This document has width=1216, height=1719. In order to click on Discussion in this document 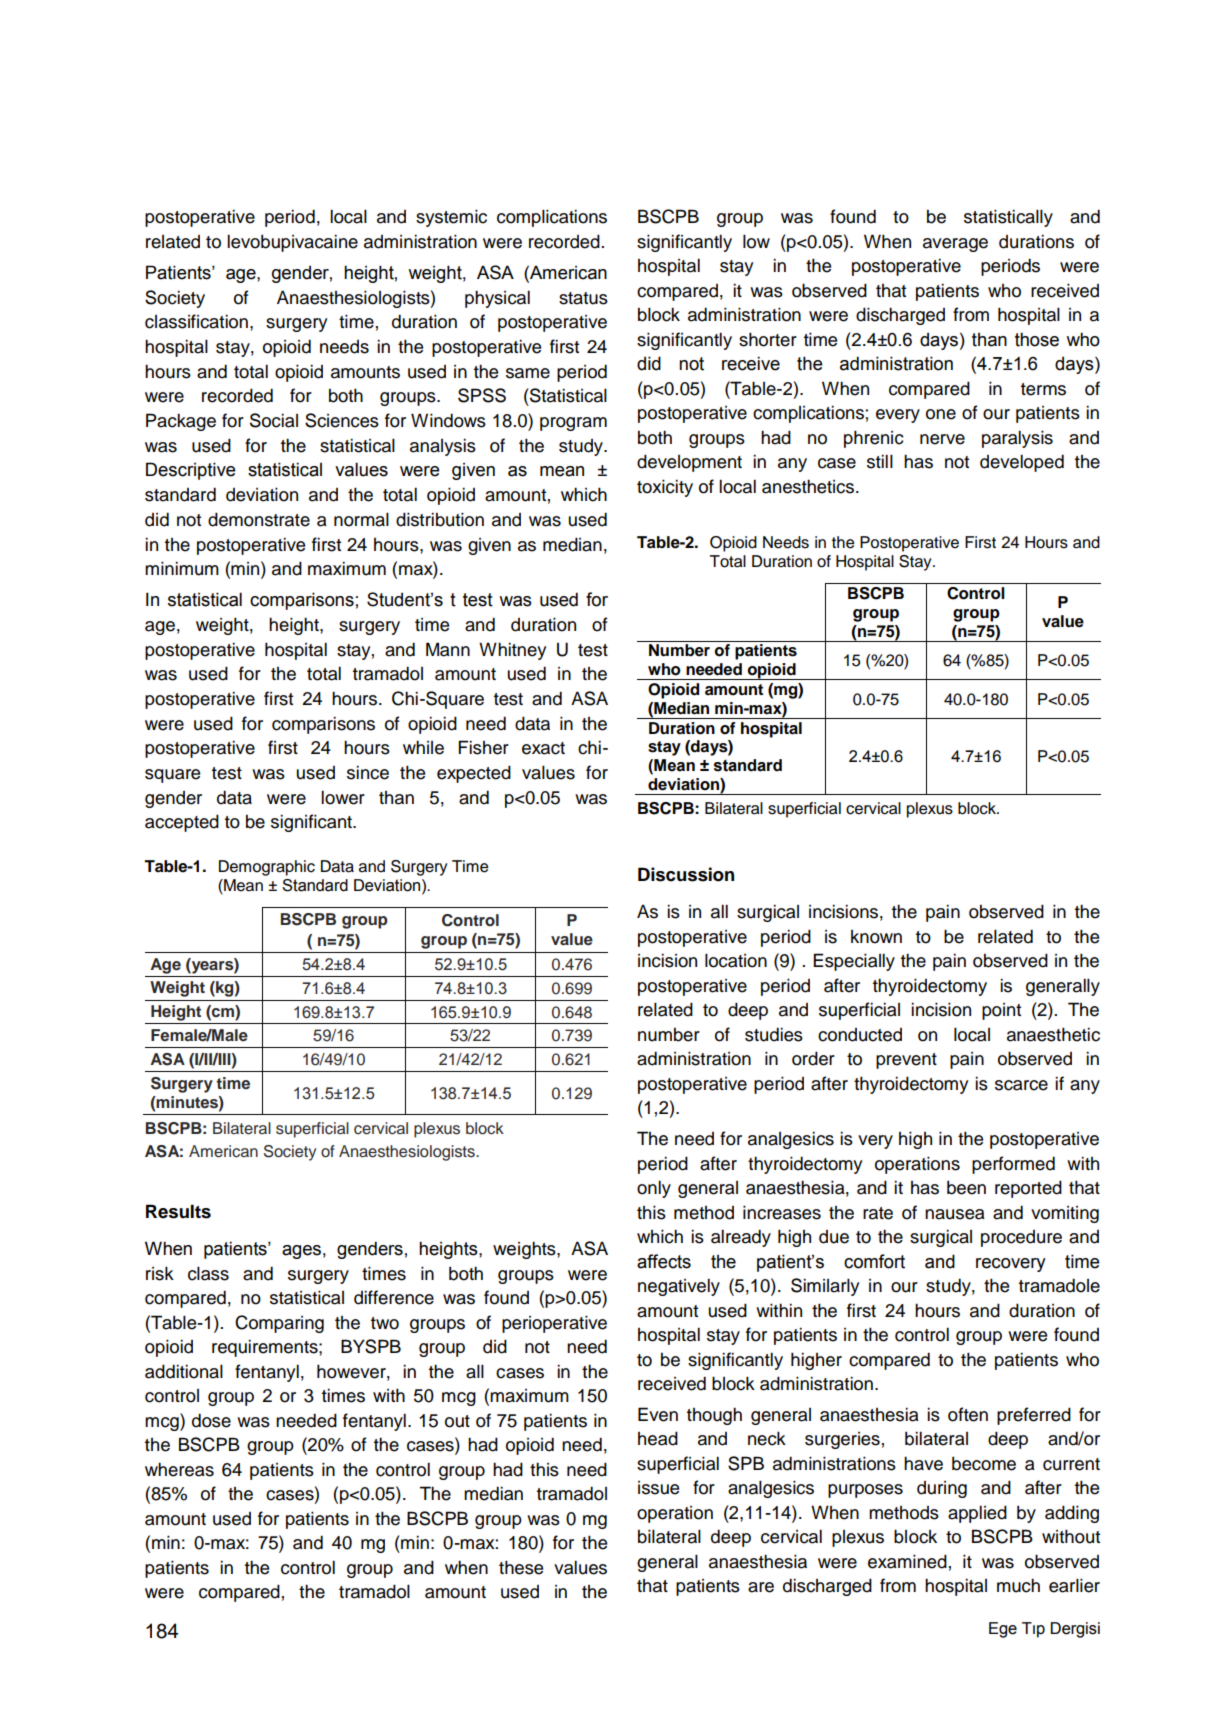, I will do `click(686, 874)`.
